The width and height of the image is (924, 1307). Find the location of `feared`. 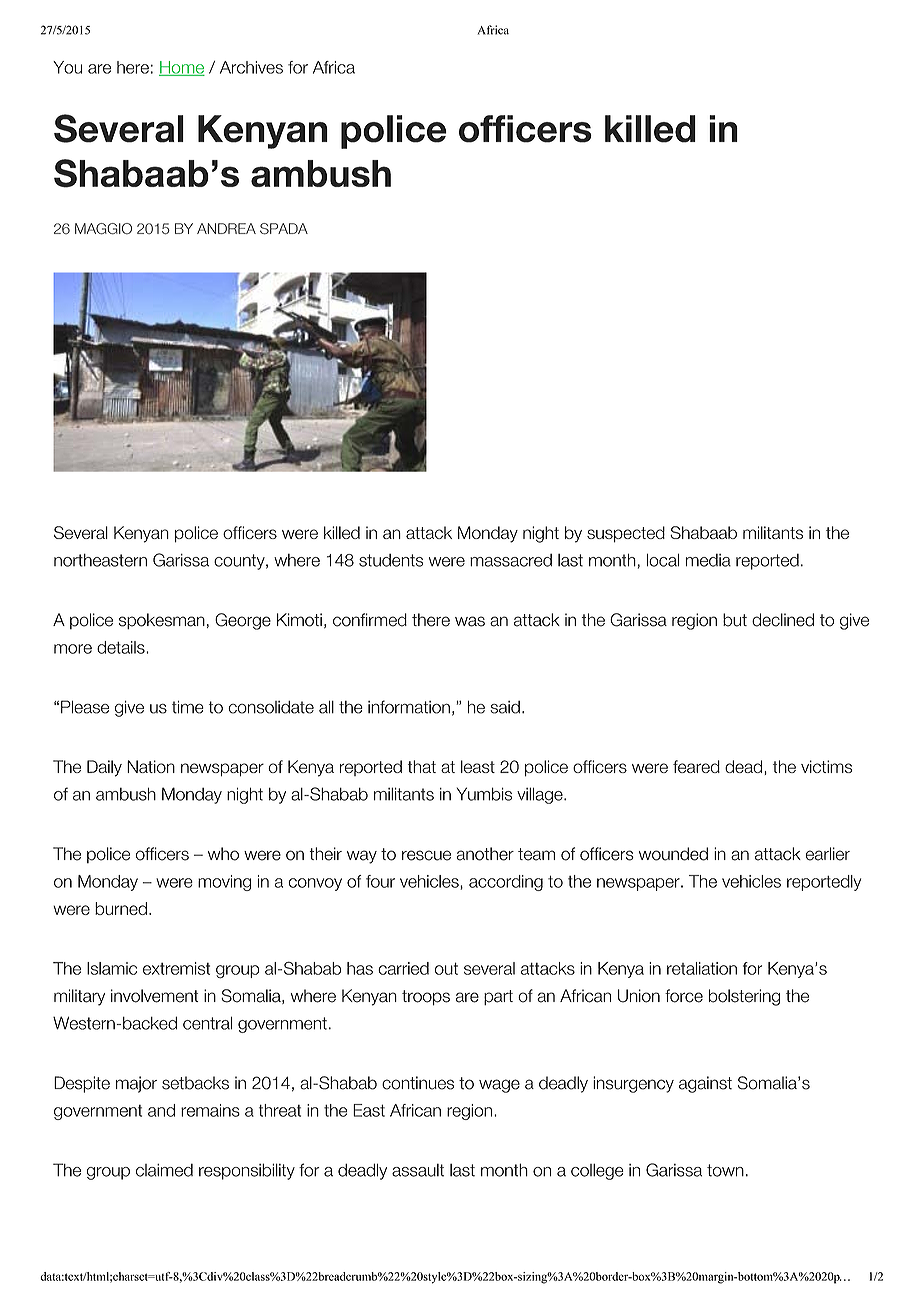

feared is located at coordinates (696, 766).
